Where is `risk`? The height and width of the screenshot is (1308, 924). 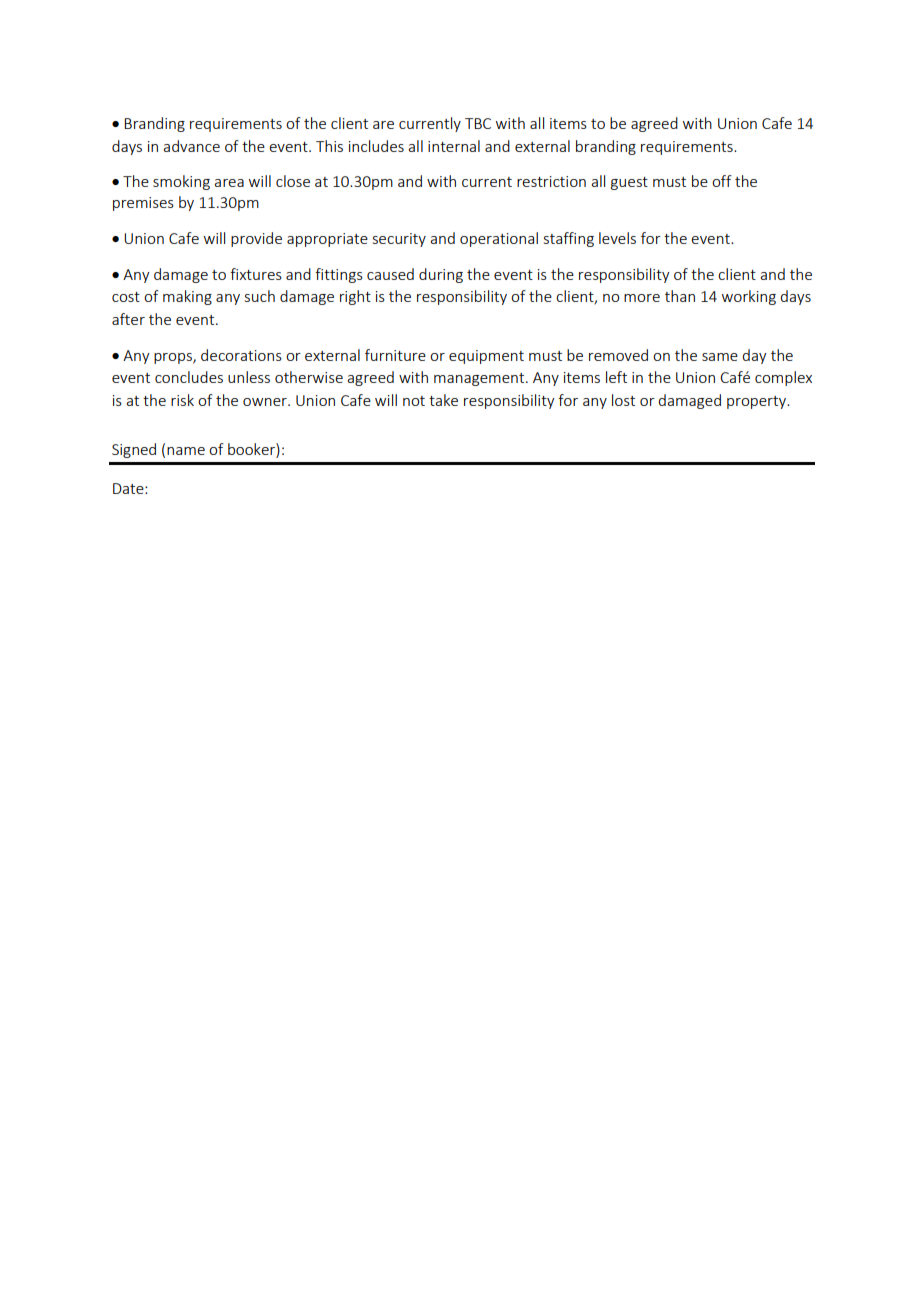
risk is located at coordinates (182, 400).
